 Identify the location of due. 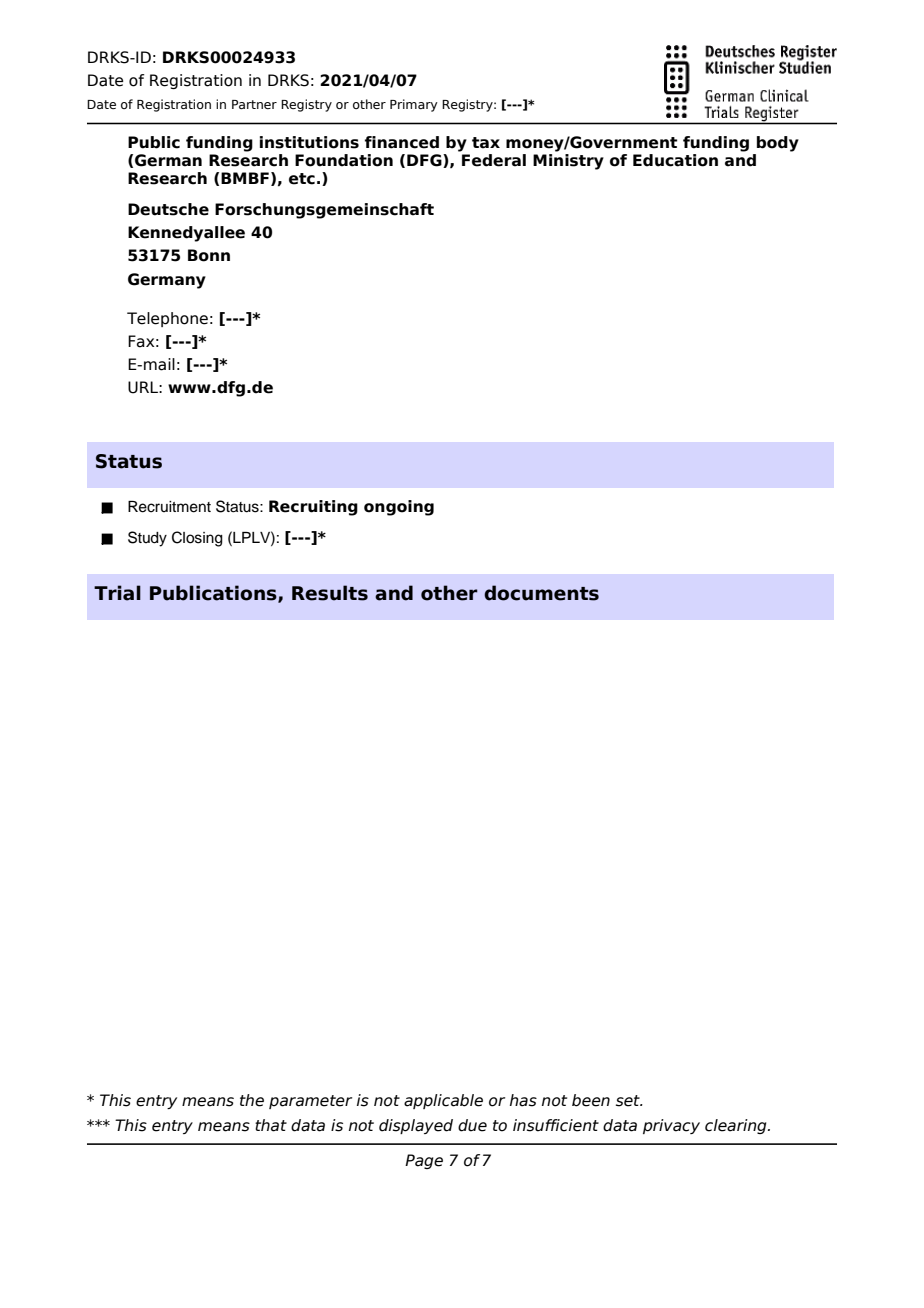
(472, 1125).
